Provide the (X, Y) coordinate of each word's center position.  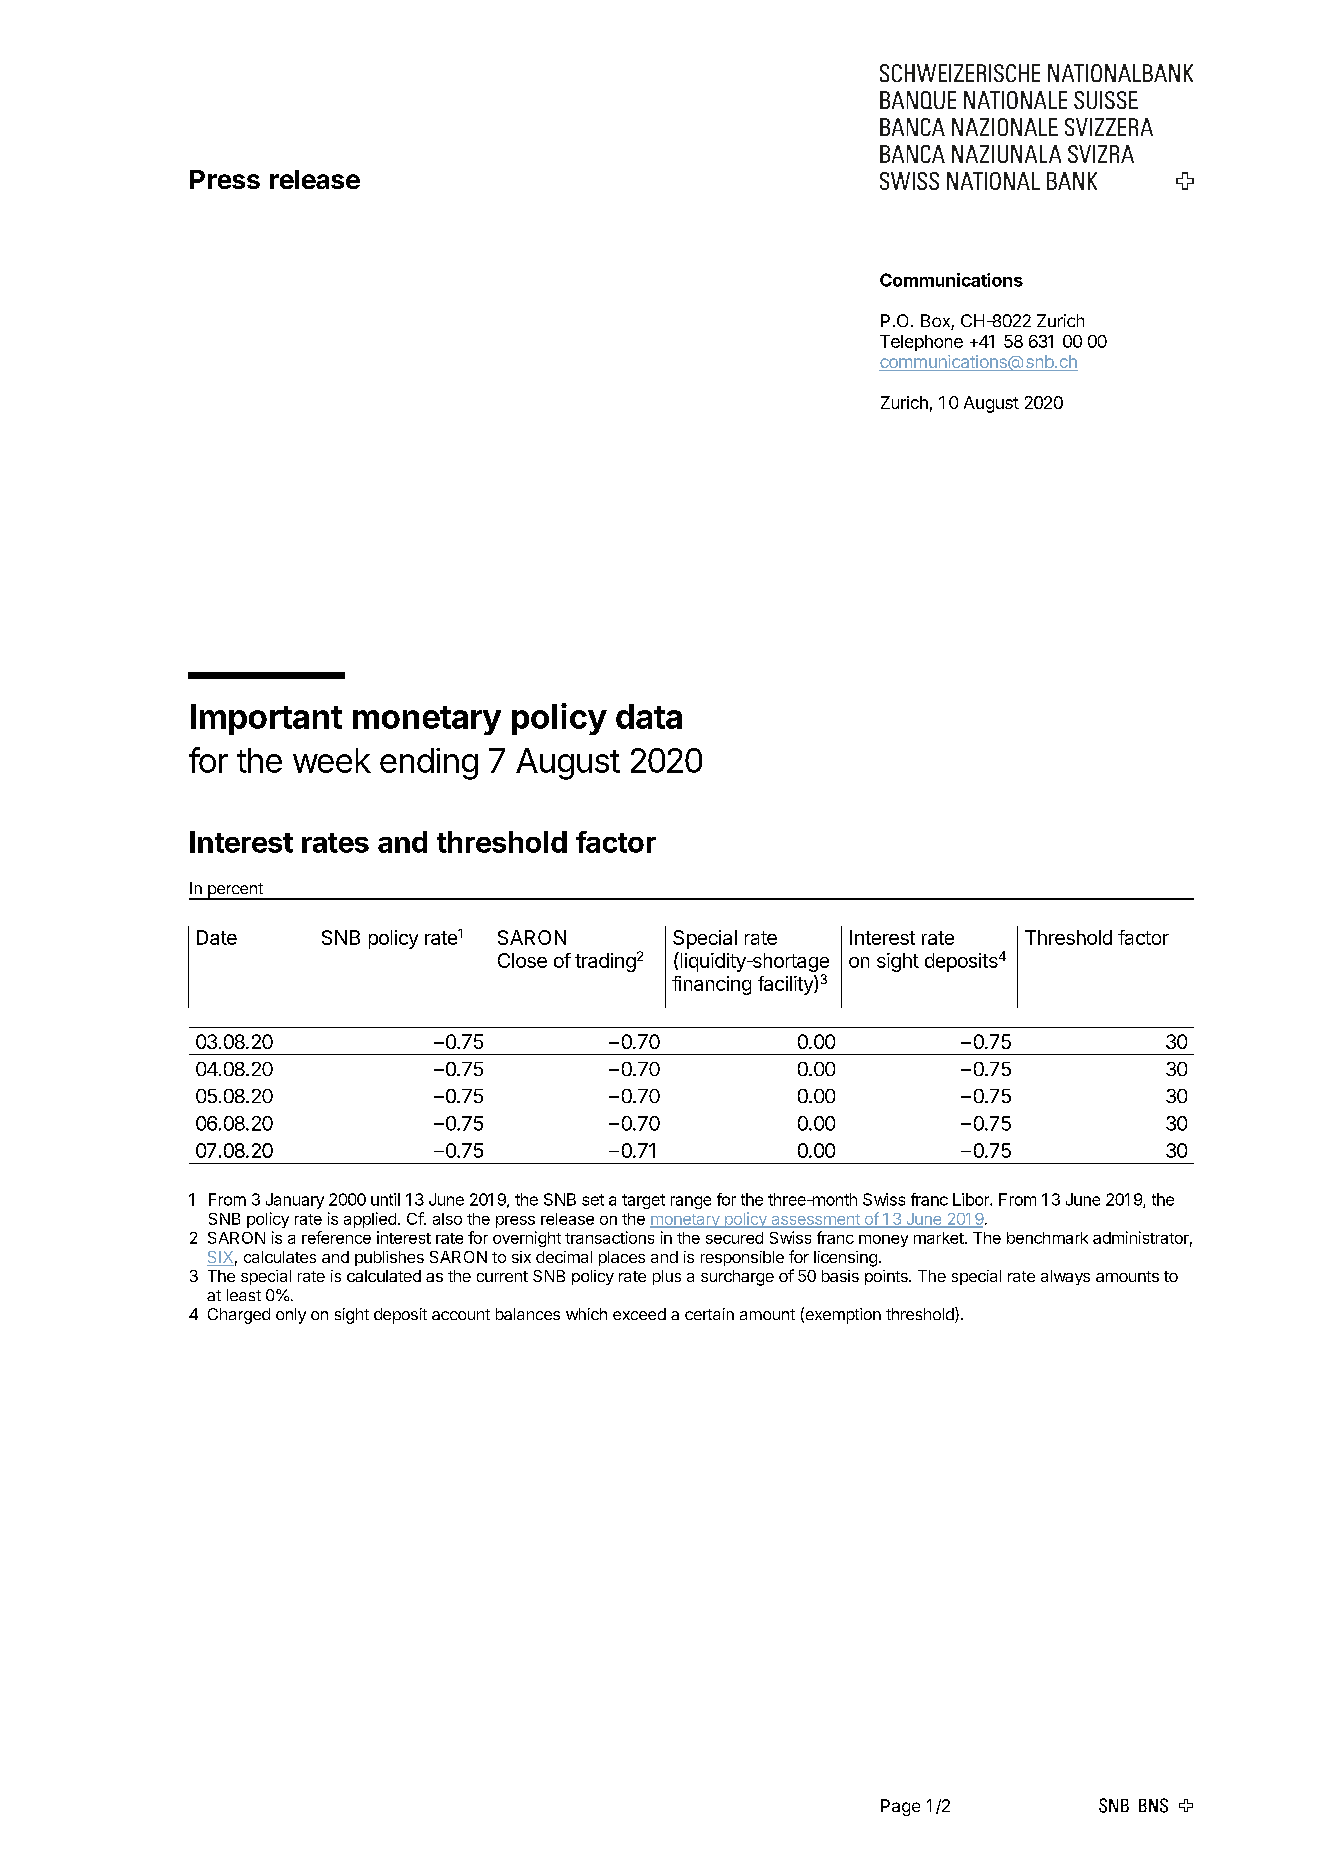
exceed (639, 1314)
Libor (972, 1199)
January (295, 1201)
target (643, 1201)
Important (266, 719)
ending (429, 764)
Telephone (921, 343)
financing (711, 985)
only (291, 1316)
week (332, 760)
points (887, 1277)
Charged (239, 1316)
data (649, 716)
